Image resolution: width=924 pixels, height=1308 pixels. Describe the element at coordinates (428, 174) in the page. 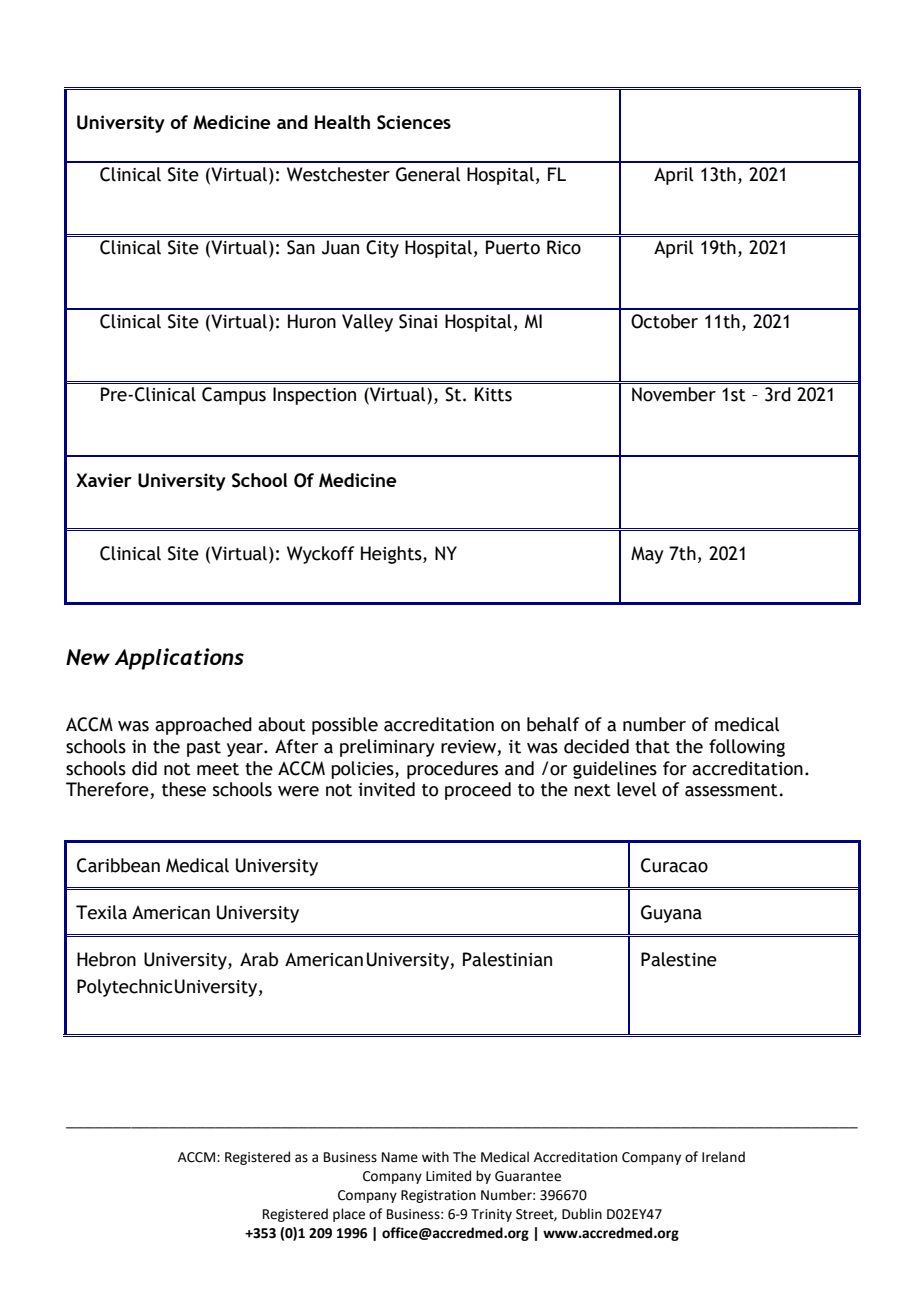

I see `General` at that location.
